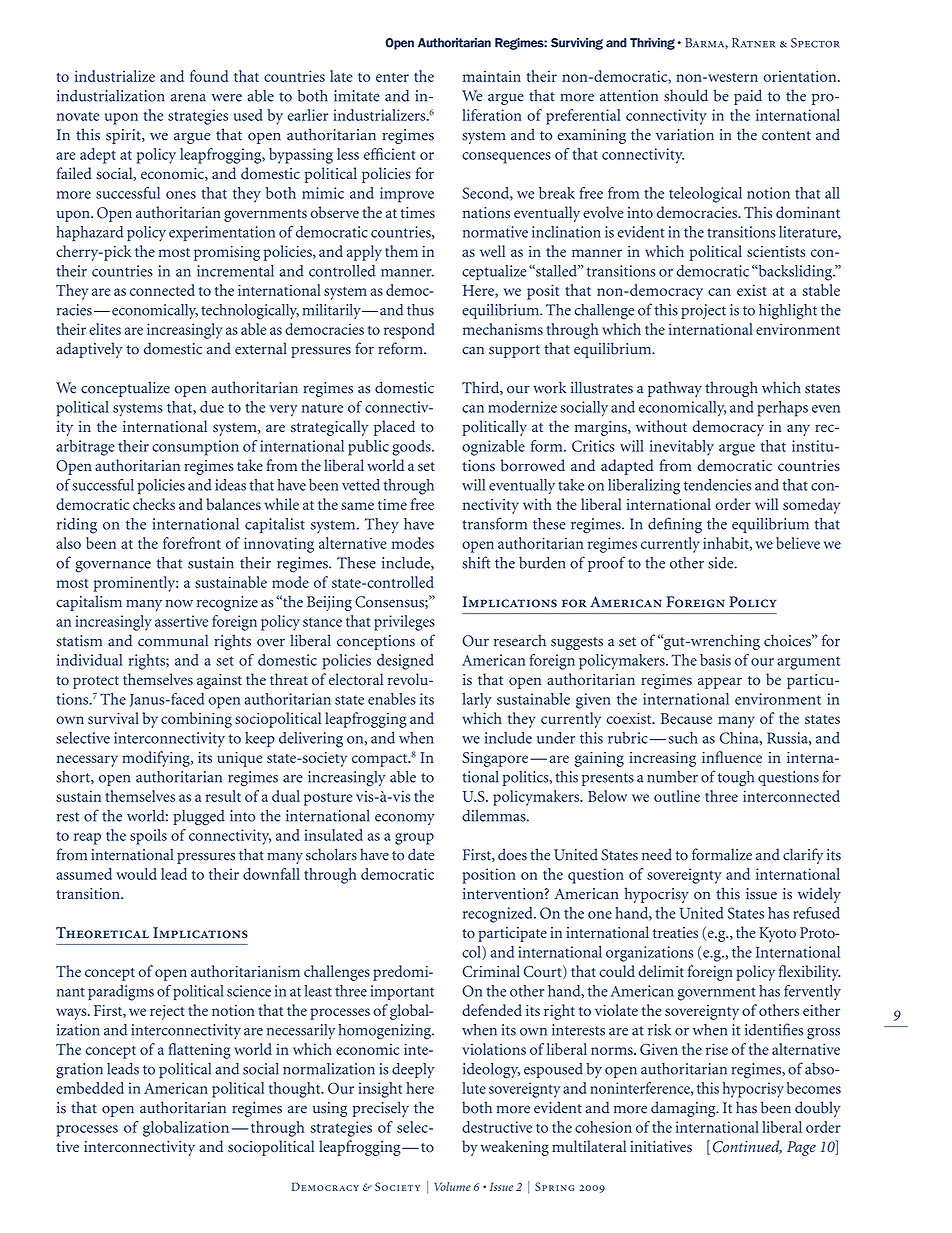 The height and width of the screenshot is (1233, 952). Describe the element at coordinates (90, 1088) in the screenshot. I see `embedded` at that location.
